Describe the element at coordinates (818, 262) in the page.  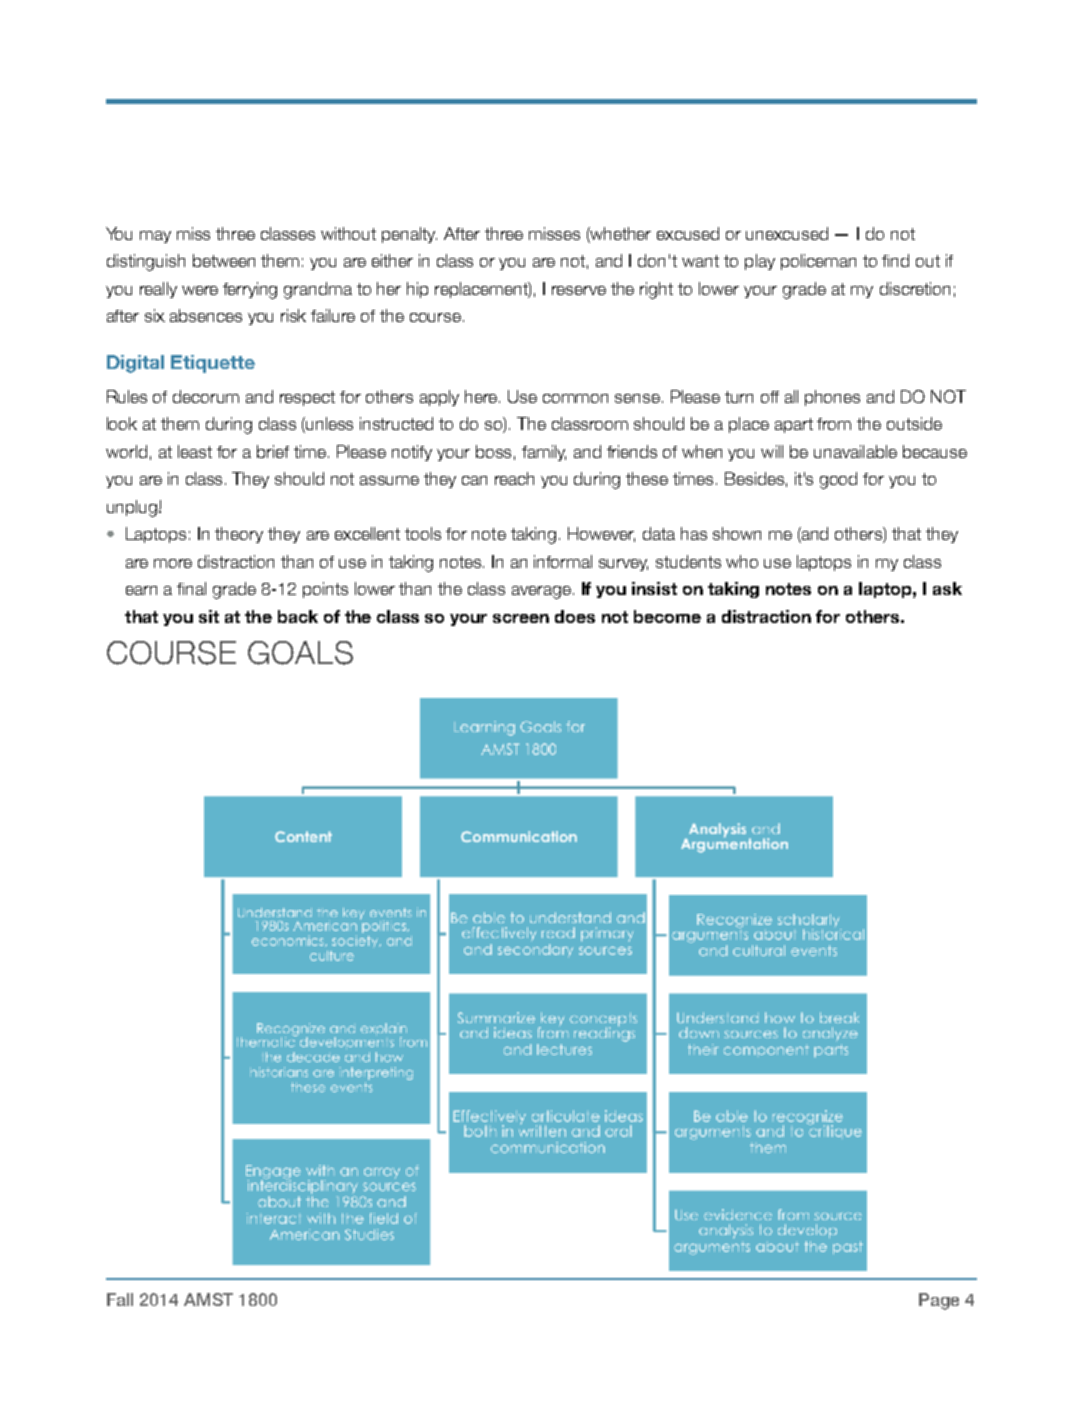
I see `policeman` at that location.
